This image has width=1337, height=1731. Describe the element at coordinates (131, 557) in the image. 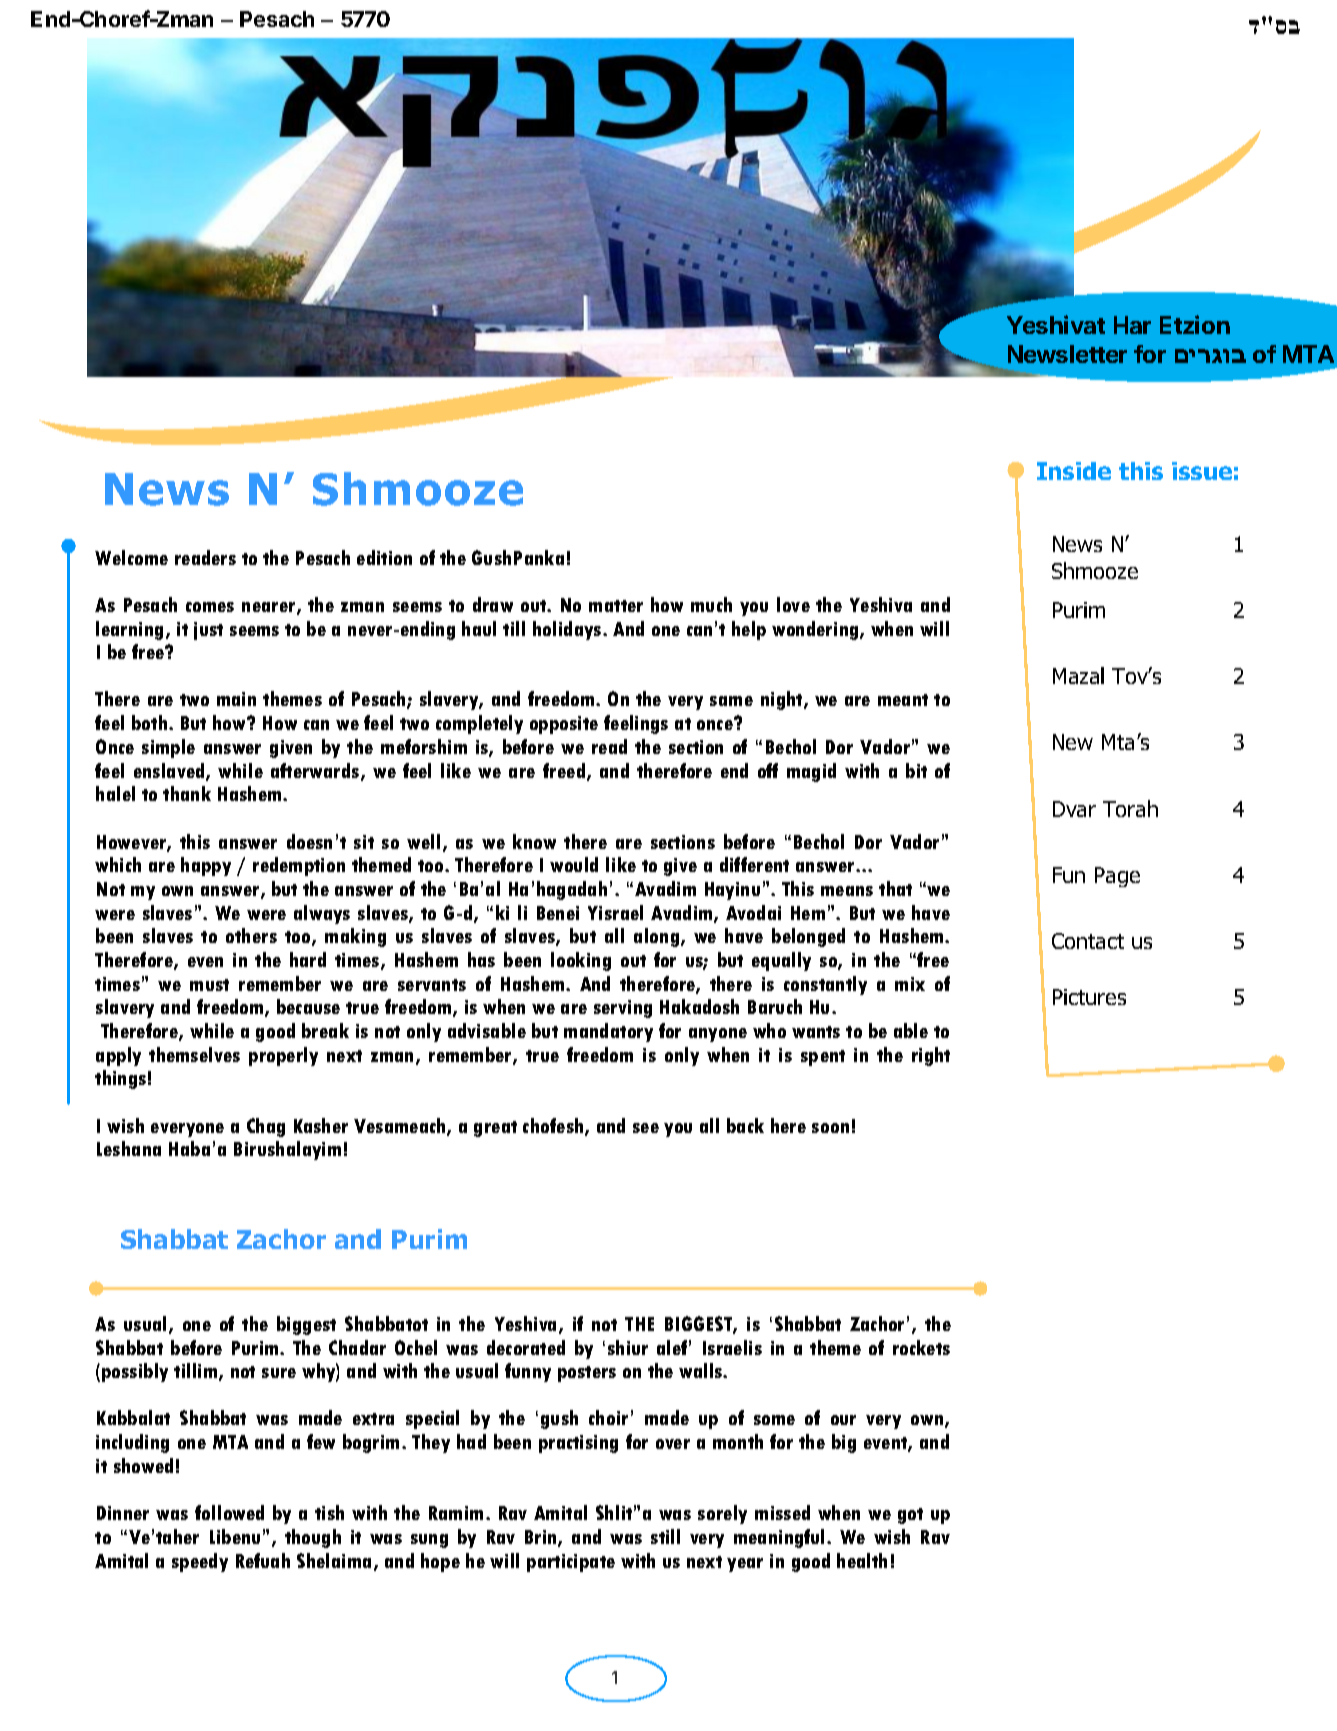

I see `Welcome` at that location.
